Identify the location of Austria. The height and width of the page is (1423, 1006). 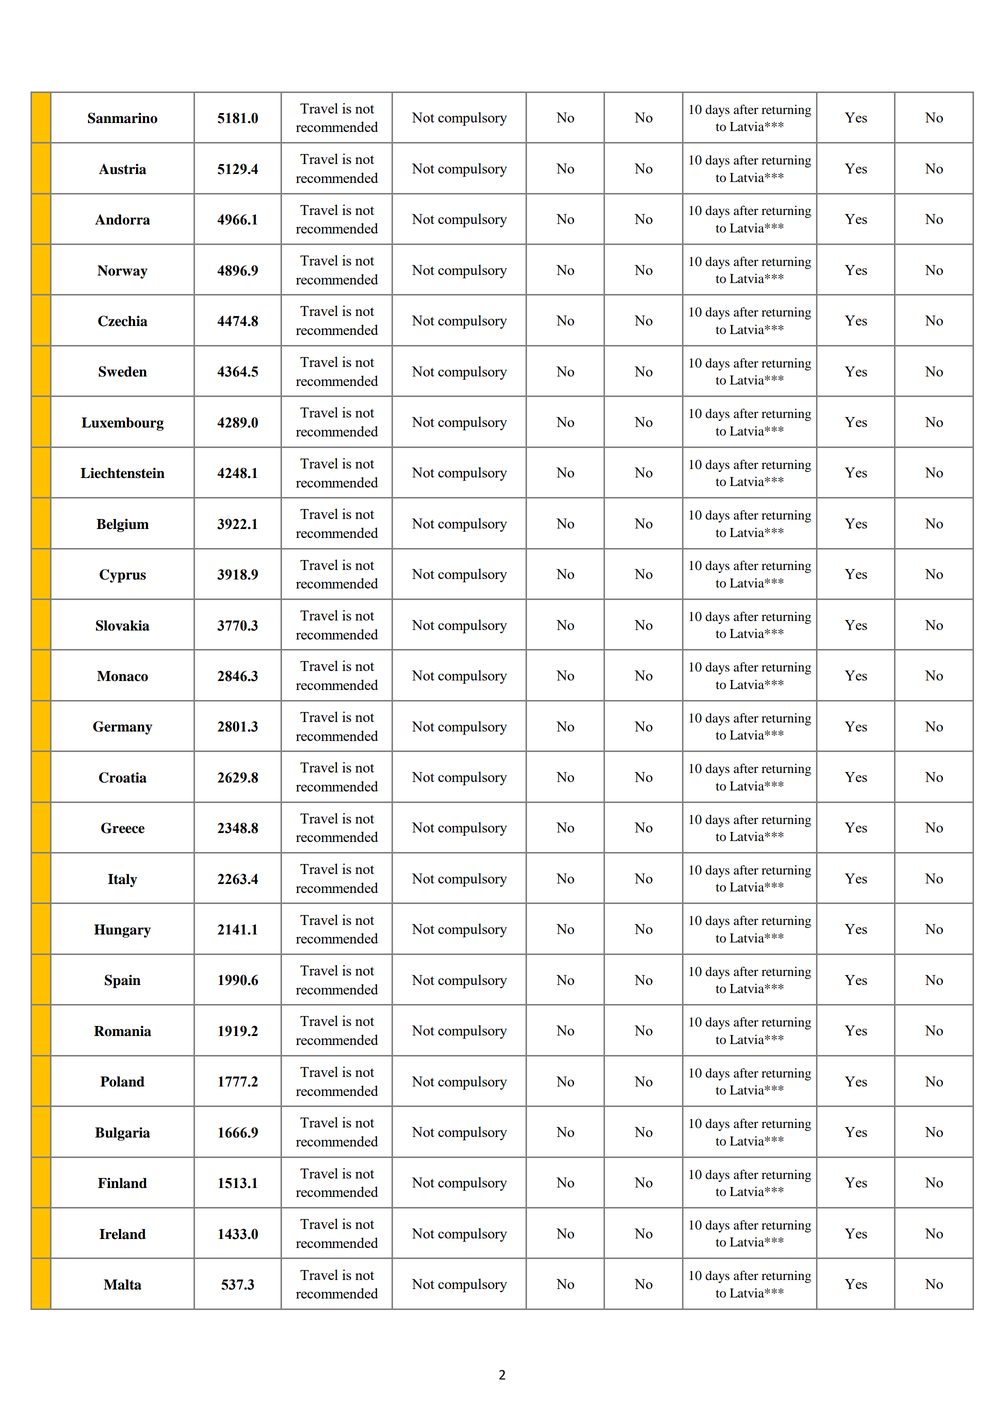
(122, 169).
